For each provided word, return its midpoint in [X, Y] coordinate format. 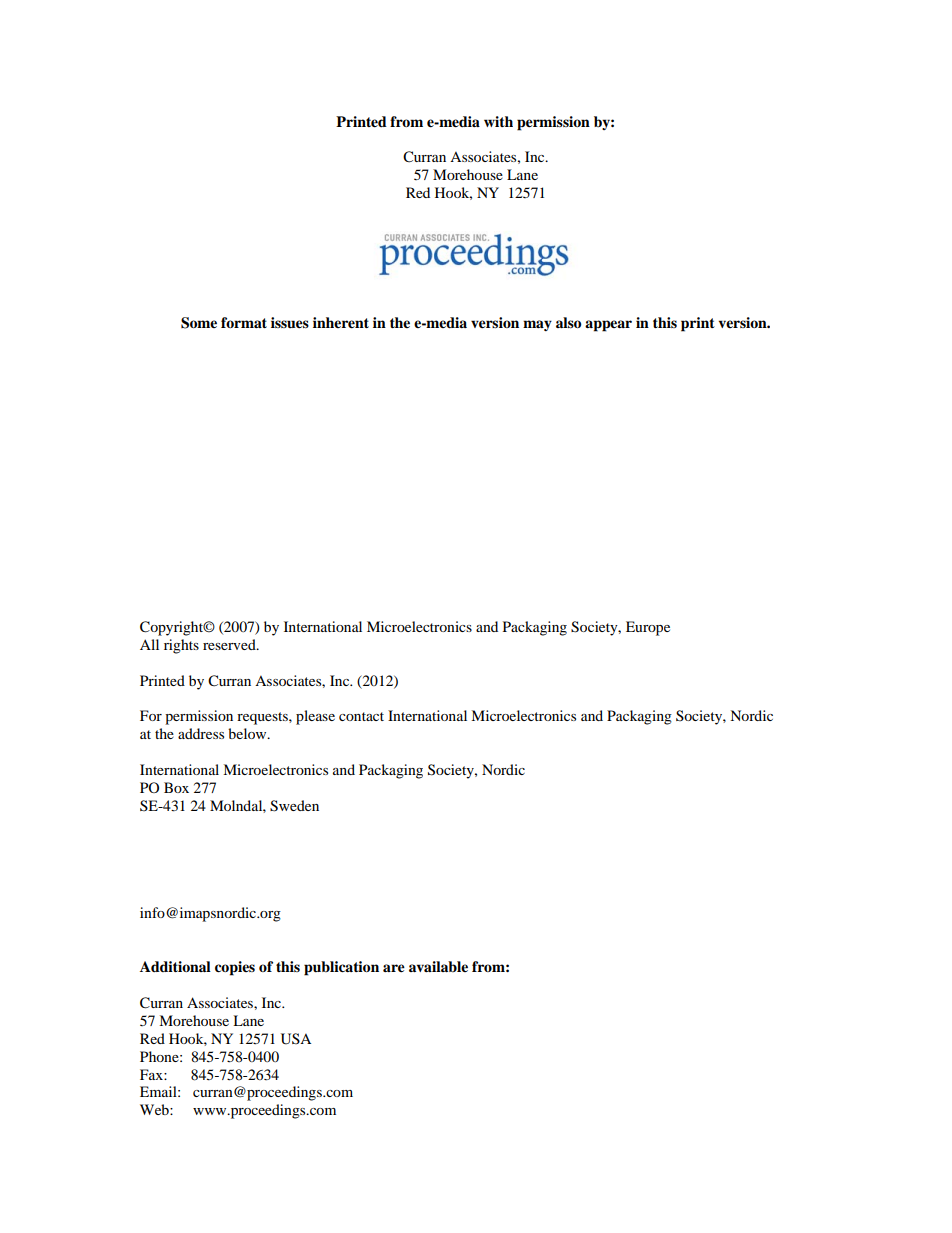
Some [199, 323]
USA [296, 1039]
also [568, 322]
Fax [152, 1074]
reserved [230, 644]
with [498, 121]
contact [361, 716]
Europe [648, 628]
